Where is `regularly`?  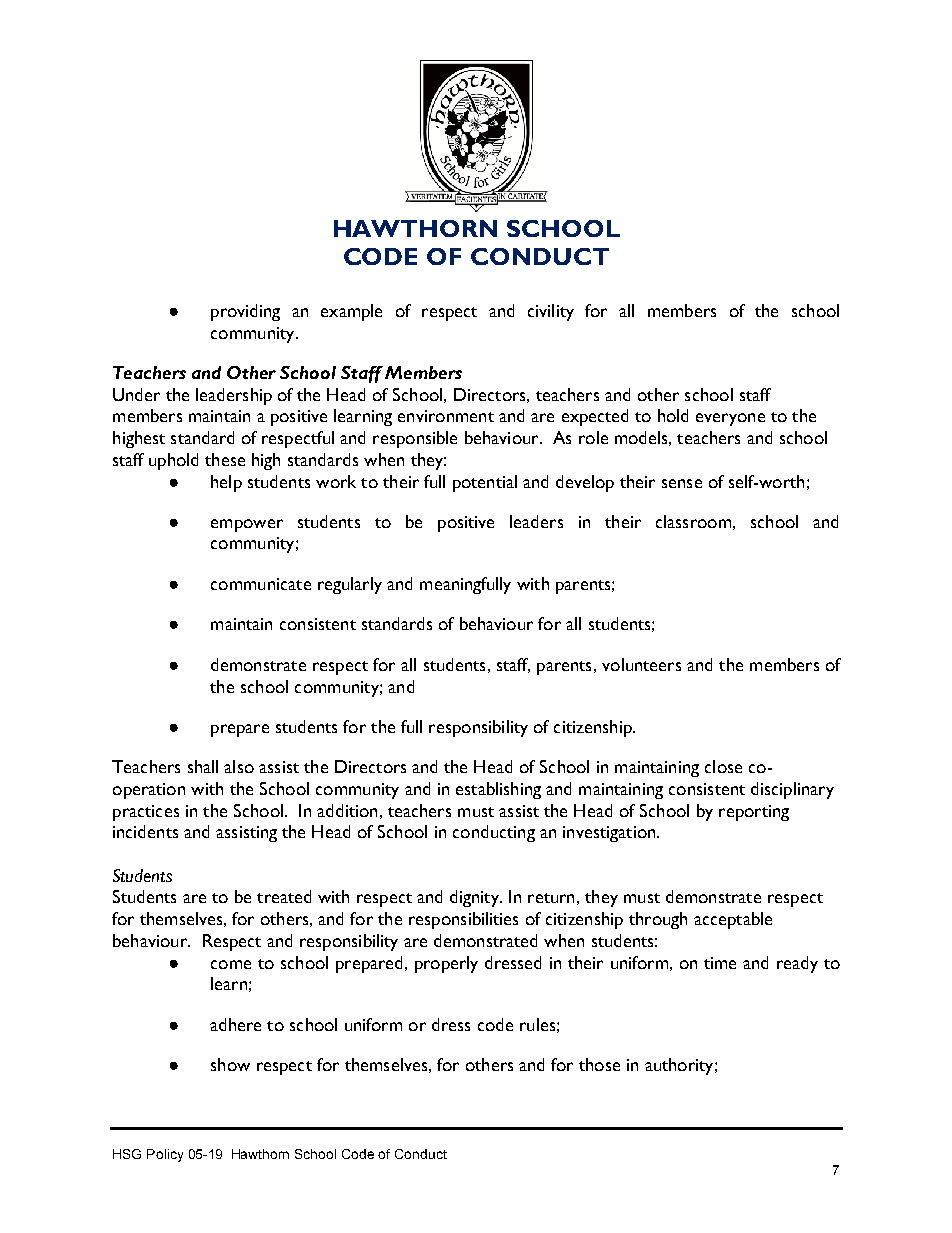
regularly is located at coordinates (350, 585).
